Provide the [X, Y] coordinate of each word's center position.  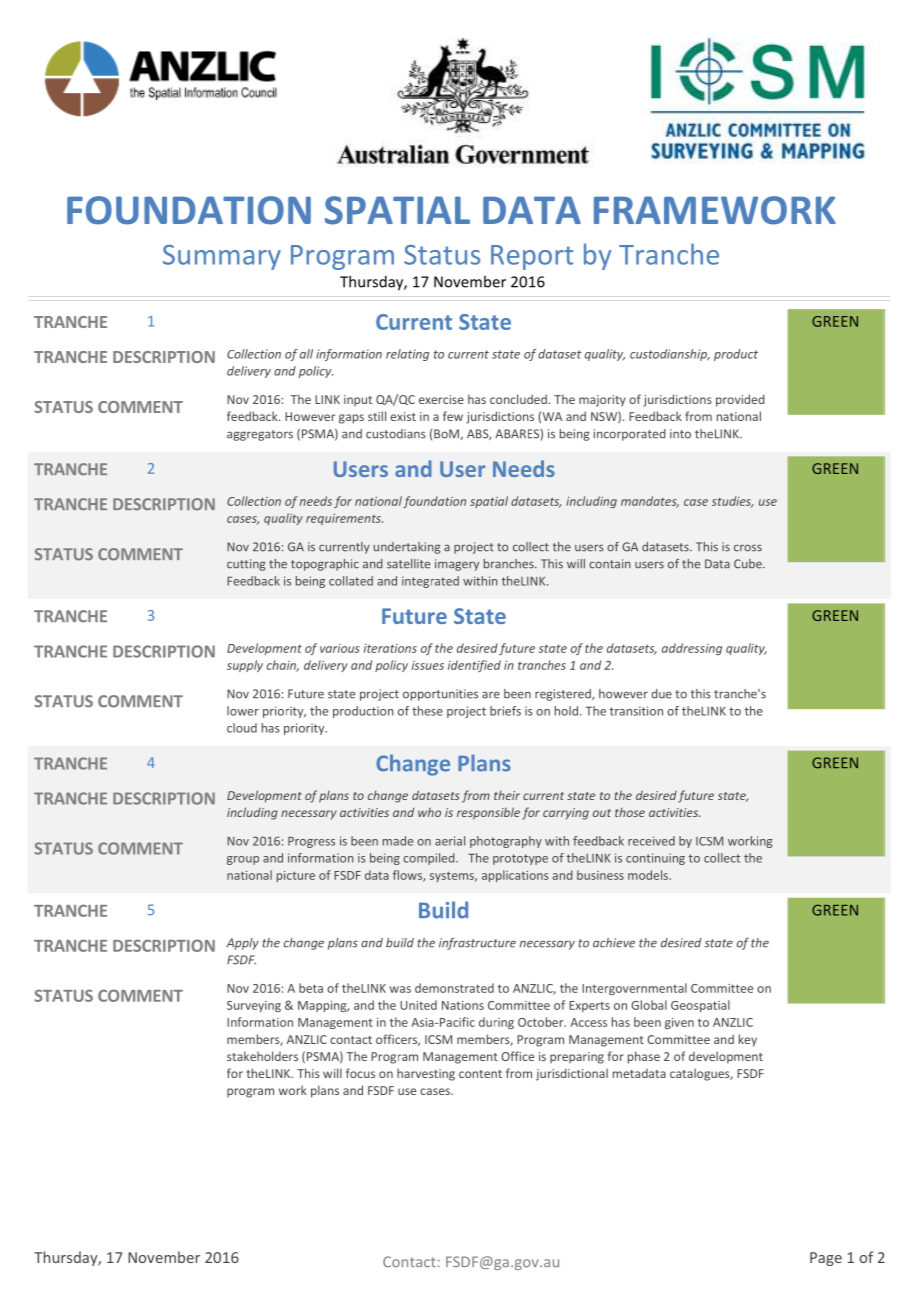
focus [360, 1073]
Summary [222, 257]
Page [826, 1259]
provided [740, 400]
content [480, 1074]
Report [532, 257]
